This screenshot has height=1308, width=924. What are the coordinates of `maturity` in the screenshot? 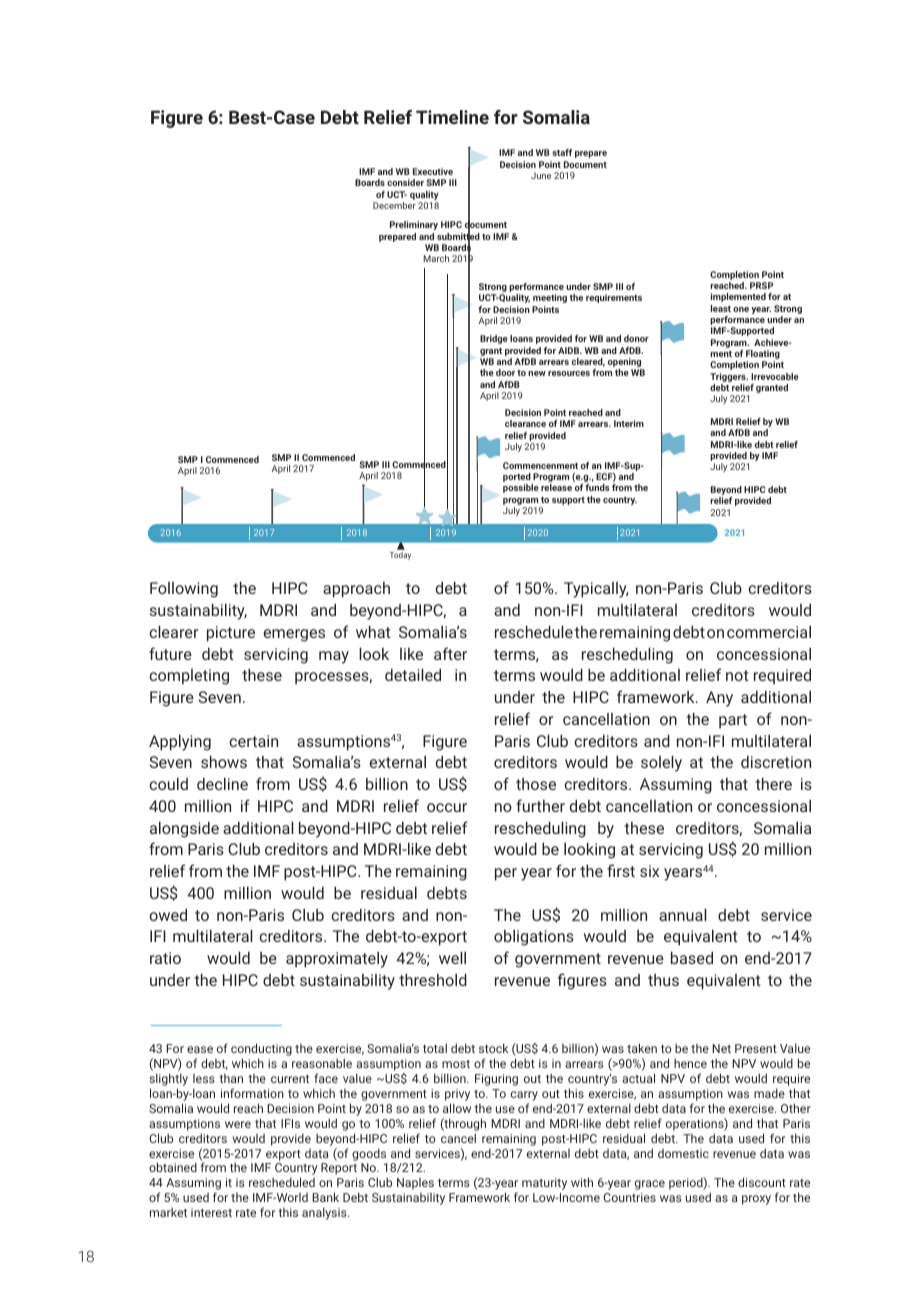 It's located at (544, 1184).
